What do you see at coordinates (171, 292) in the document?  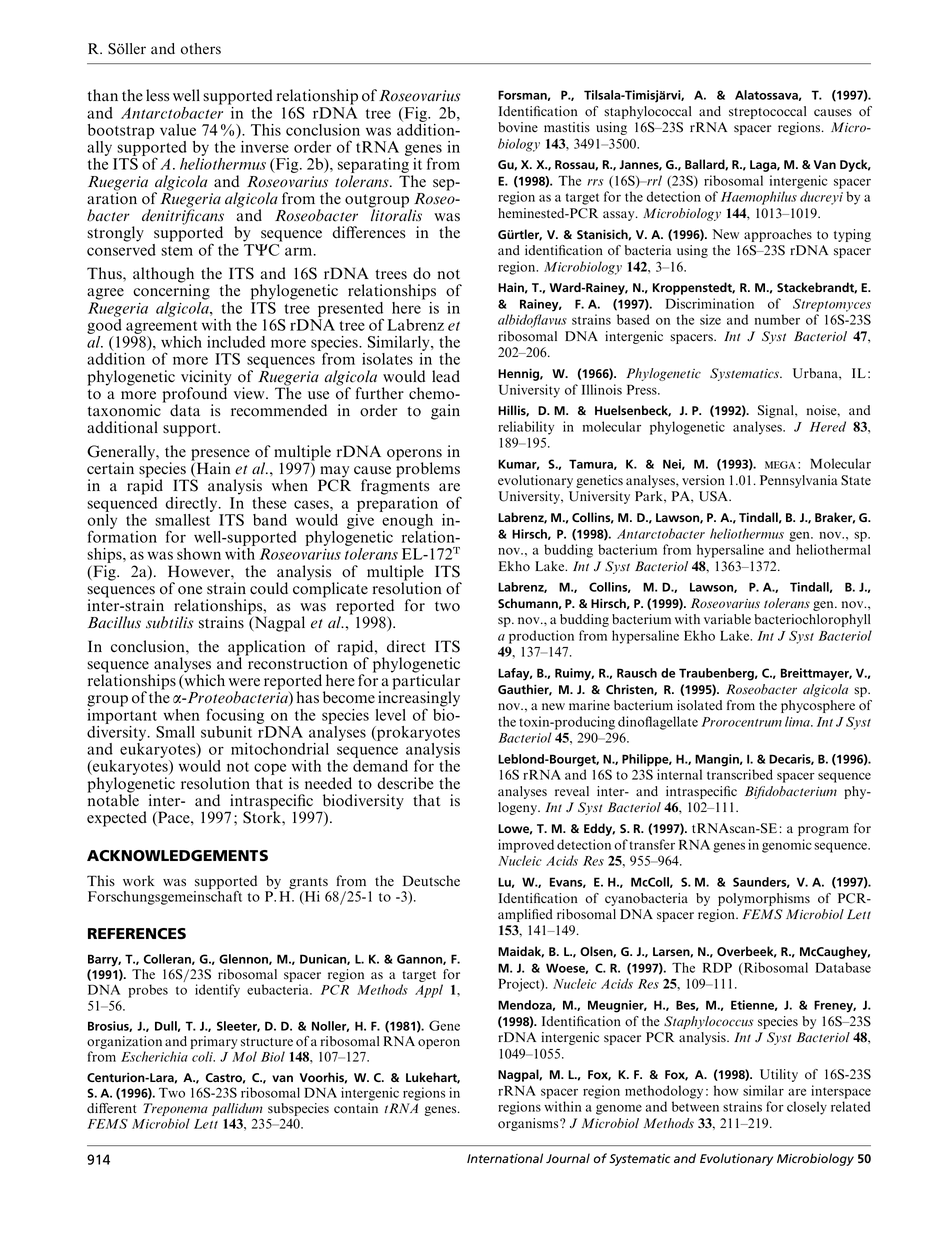 I see `concerning` at bounding box center [171, 292].
